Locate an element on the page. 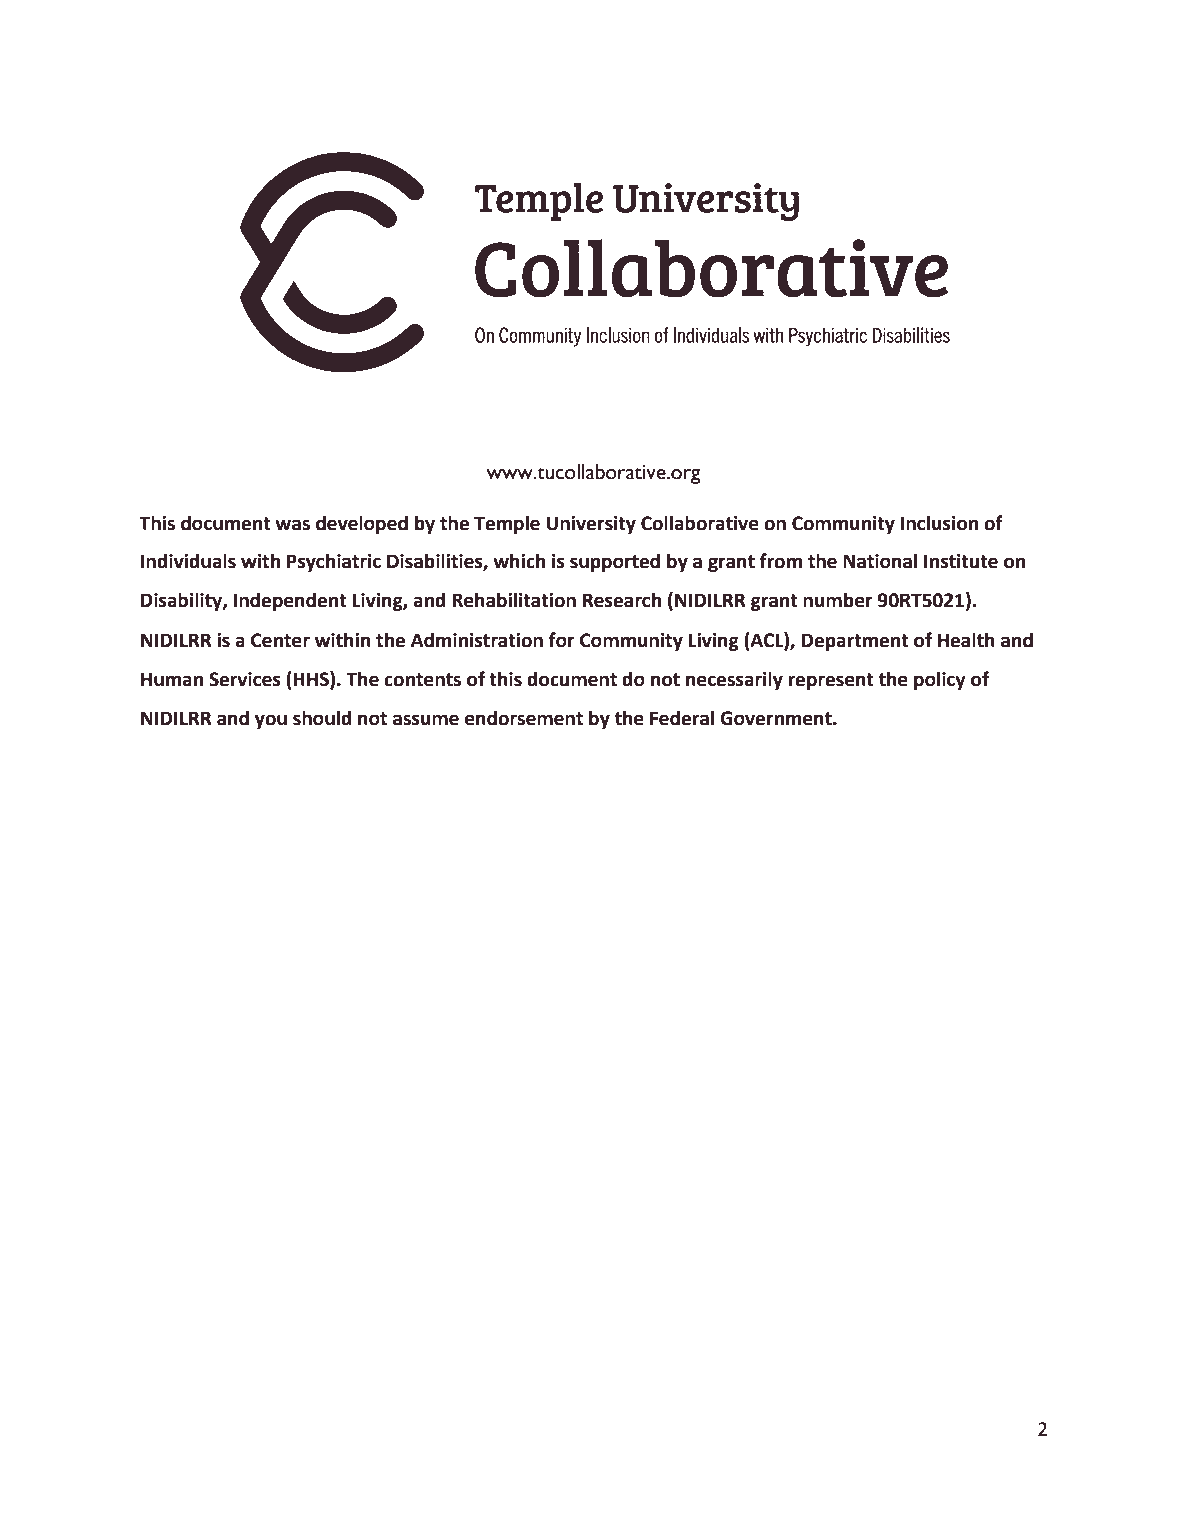  endorsement is located at coordinates (524, 718).
